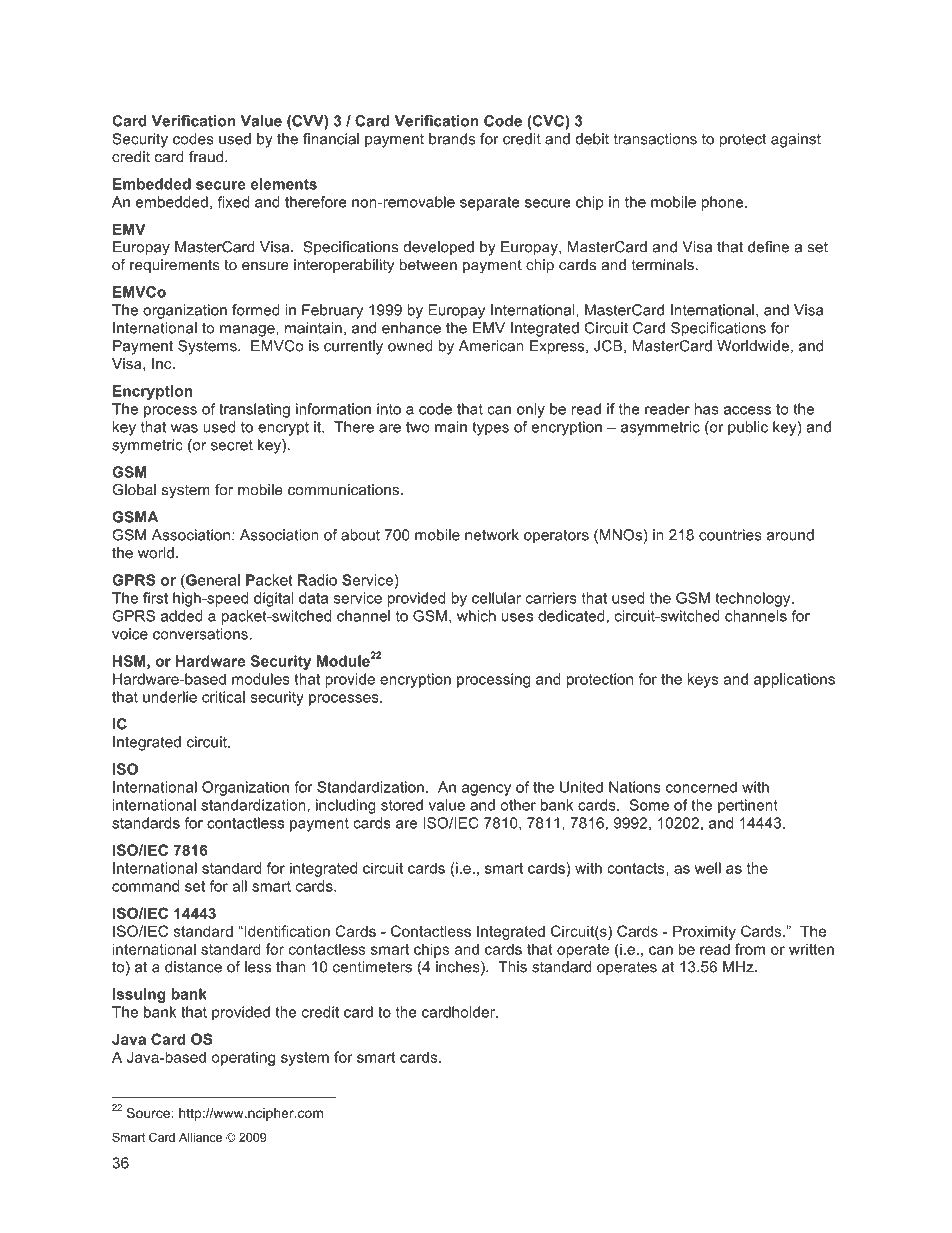 The width and height of the page is (952, 1233). I want to click on Alliance, so click(200, 1137).
